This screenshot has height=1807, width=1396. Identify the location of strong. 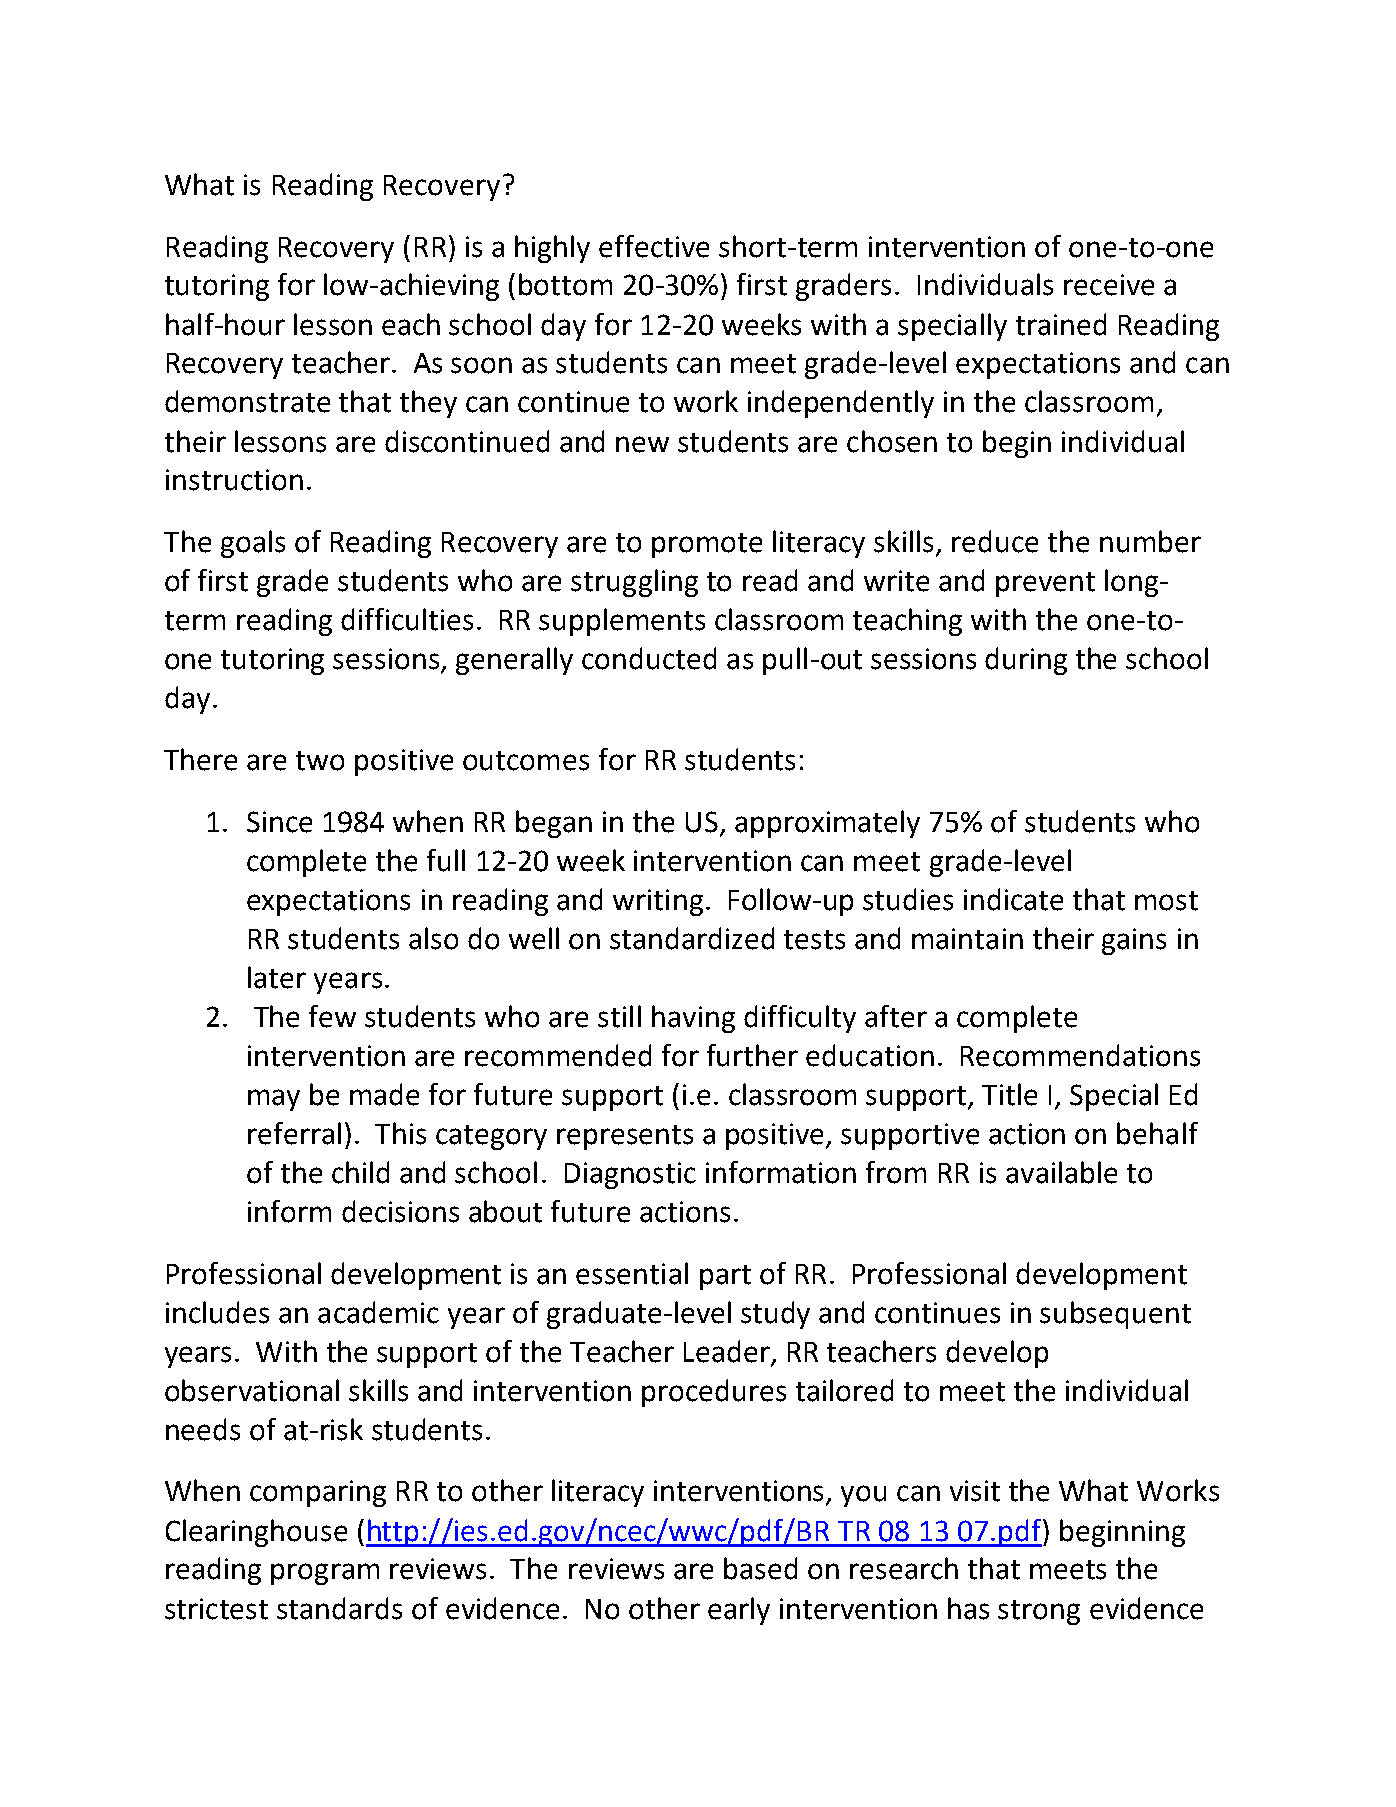
(1039, 1612).
